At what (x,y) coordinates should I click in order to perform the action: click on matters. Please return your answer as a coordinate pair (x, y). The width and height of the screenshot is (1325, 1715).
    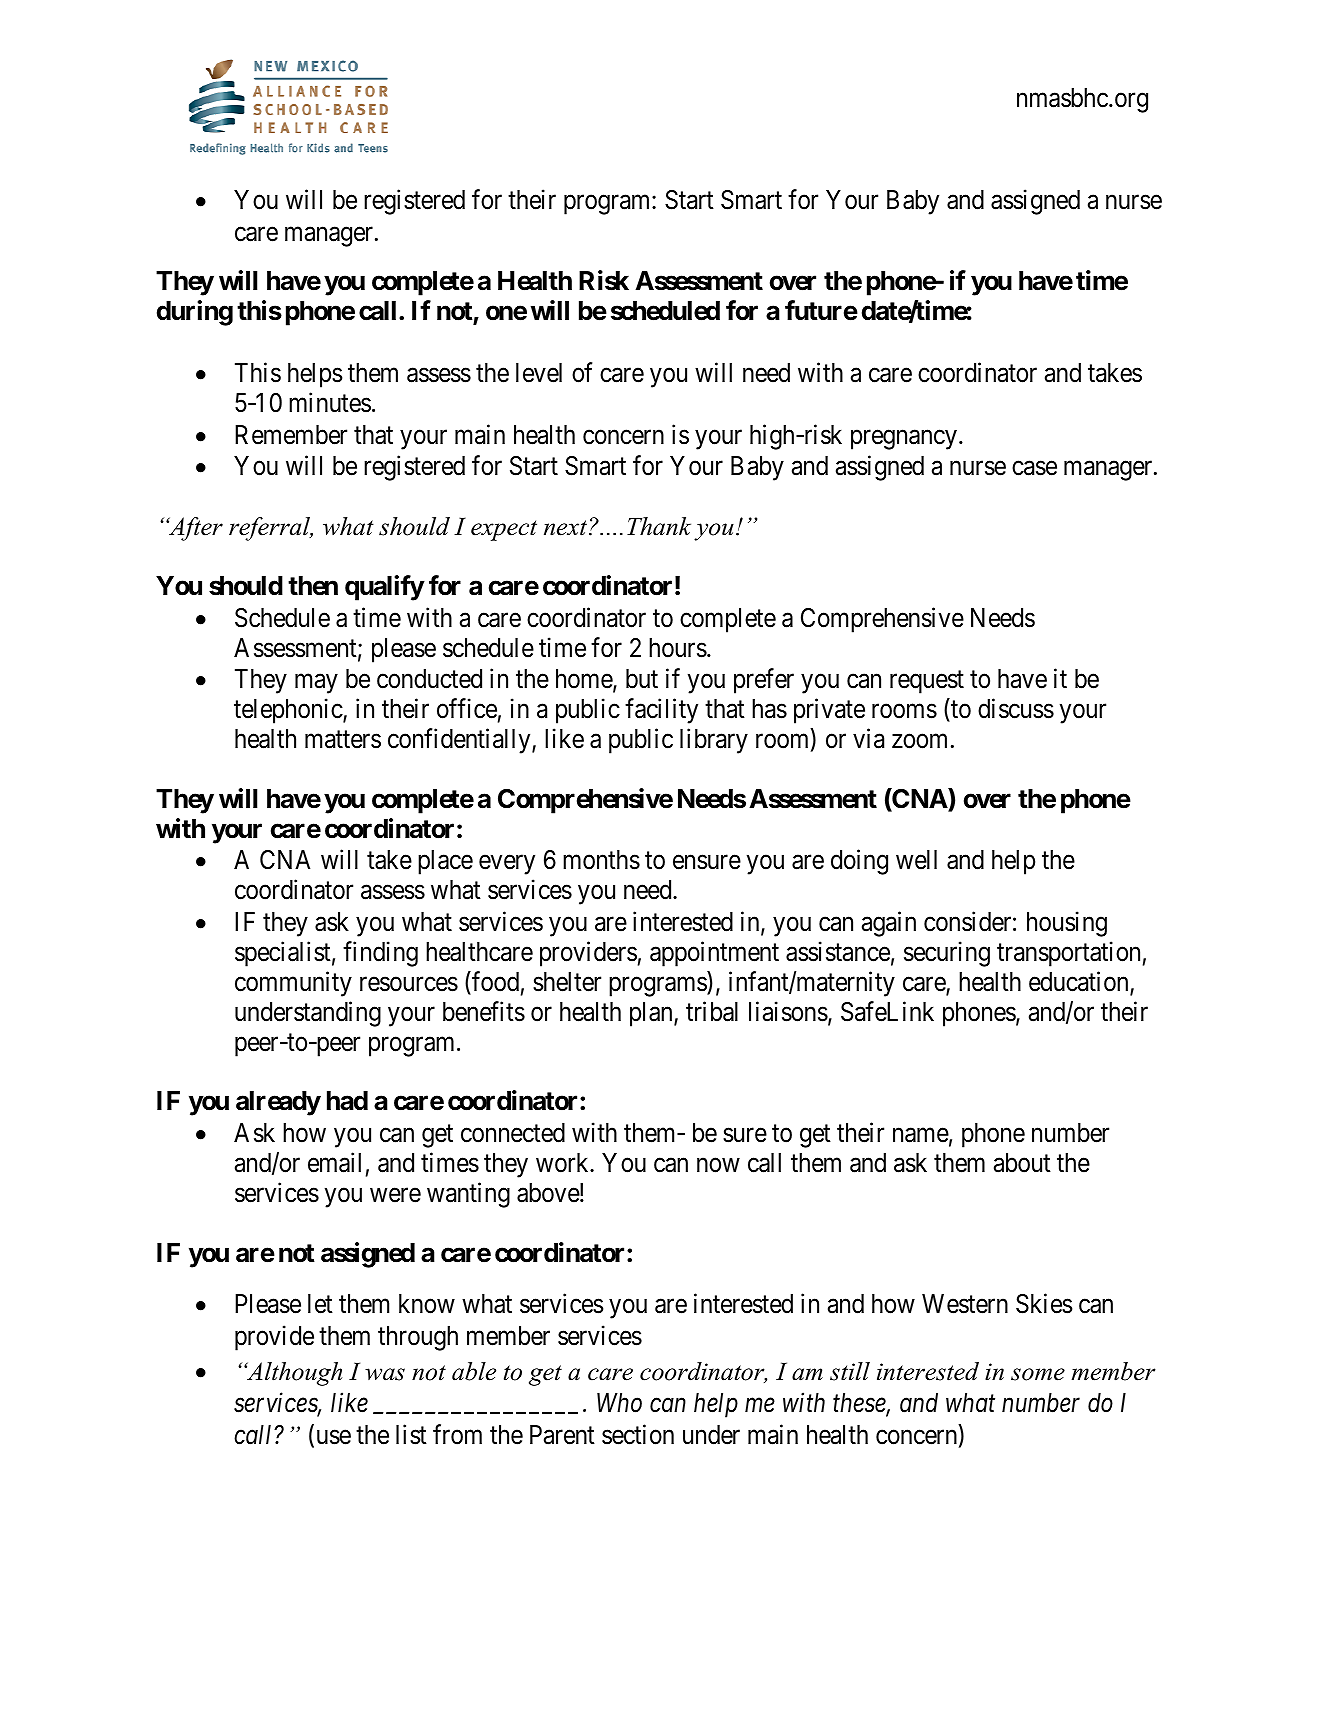
    Looking at the image, I should click on (343, 740).
